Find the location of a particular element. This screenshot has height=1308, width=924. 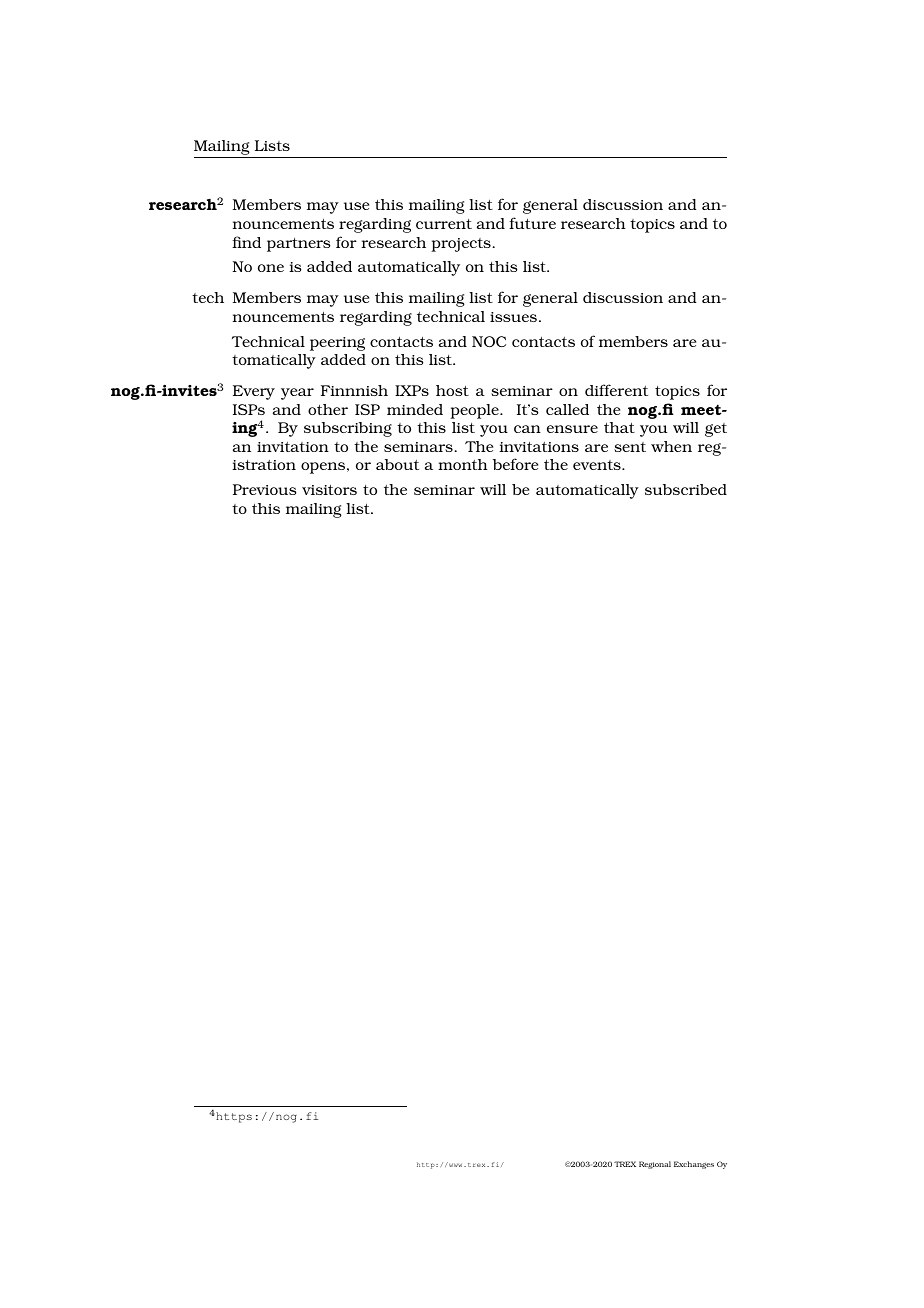

visitors is located at coordinates (329, 490).
